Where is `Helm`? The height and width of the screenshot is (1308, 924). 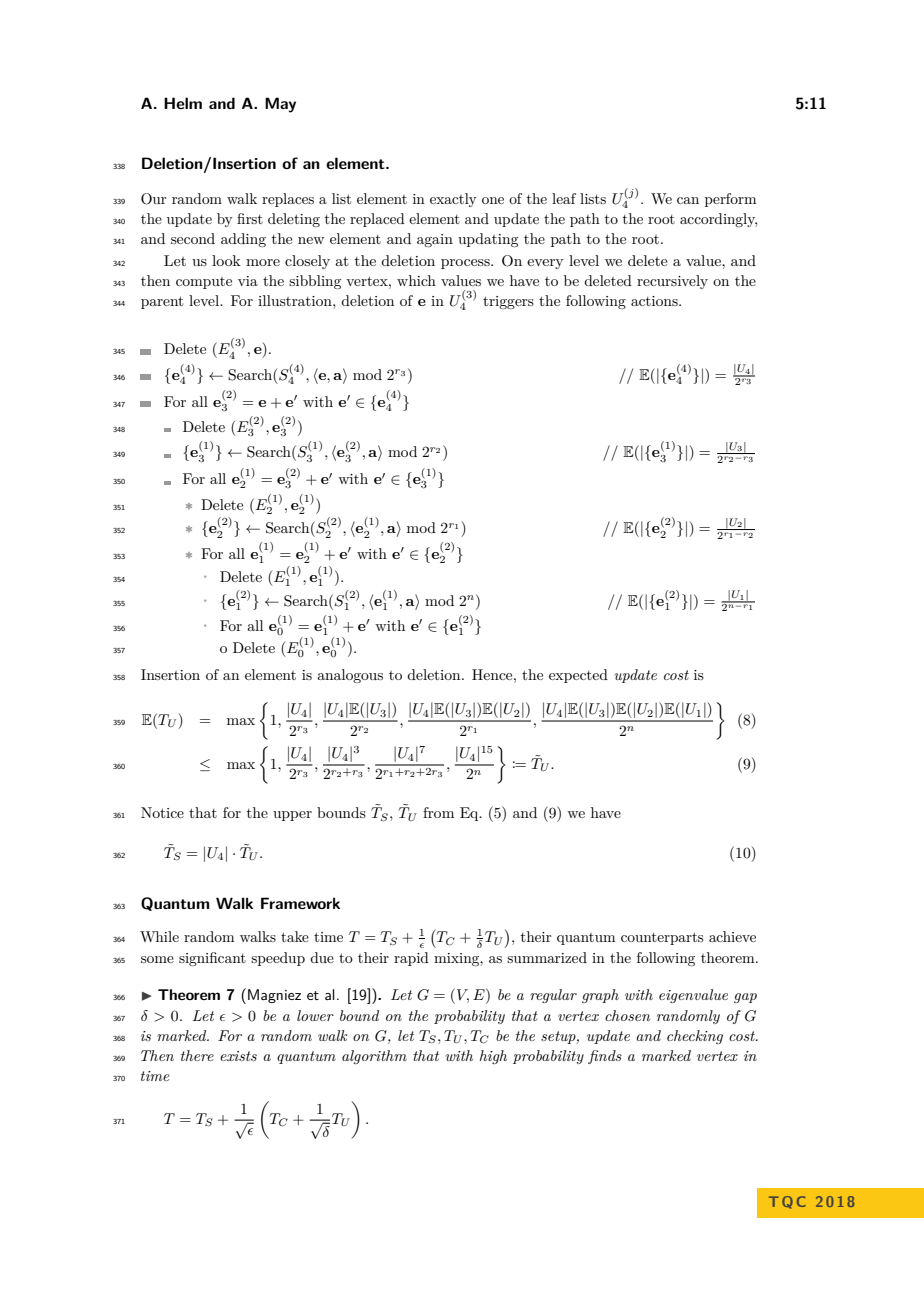 Helm is located at coordinates (183, 103).
